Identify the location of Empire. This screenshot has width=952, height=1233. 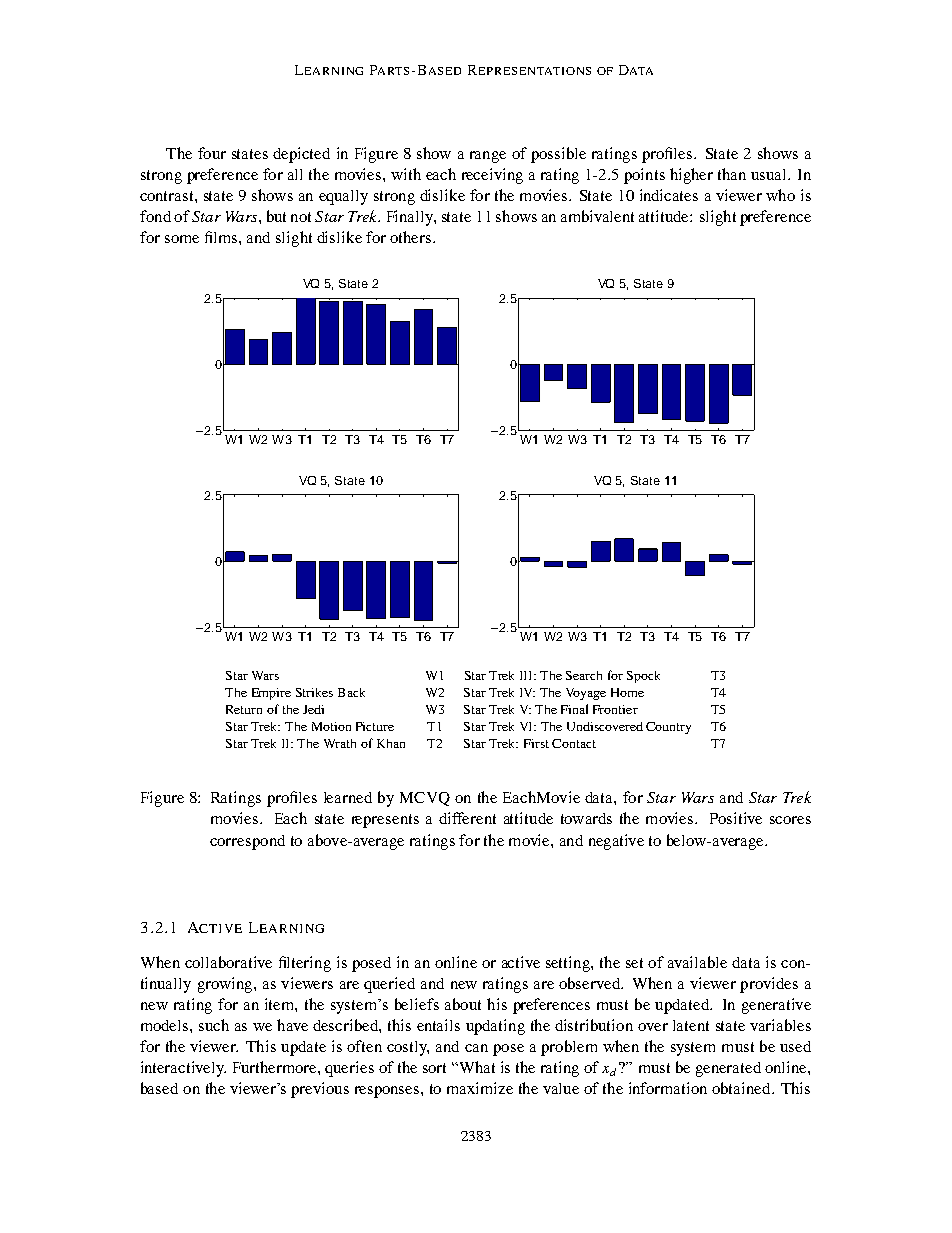
(271, 694).
